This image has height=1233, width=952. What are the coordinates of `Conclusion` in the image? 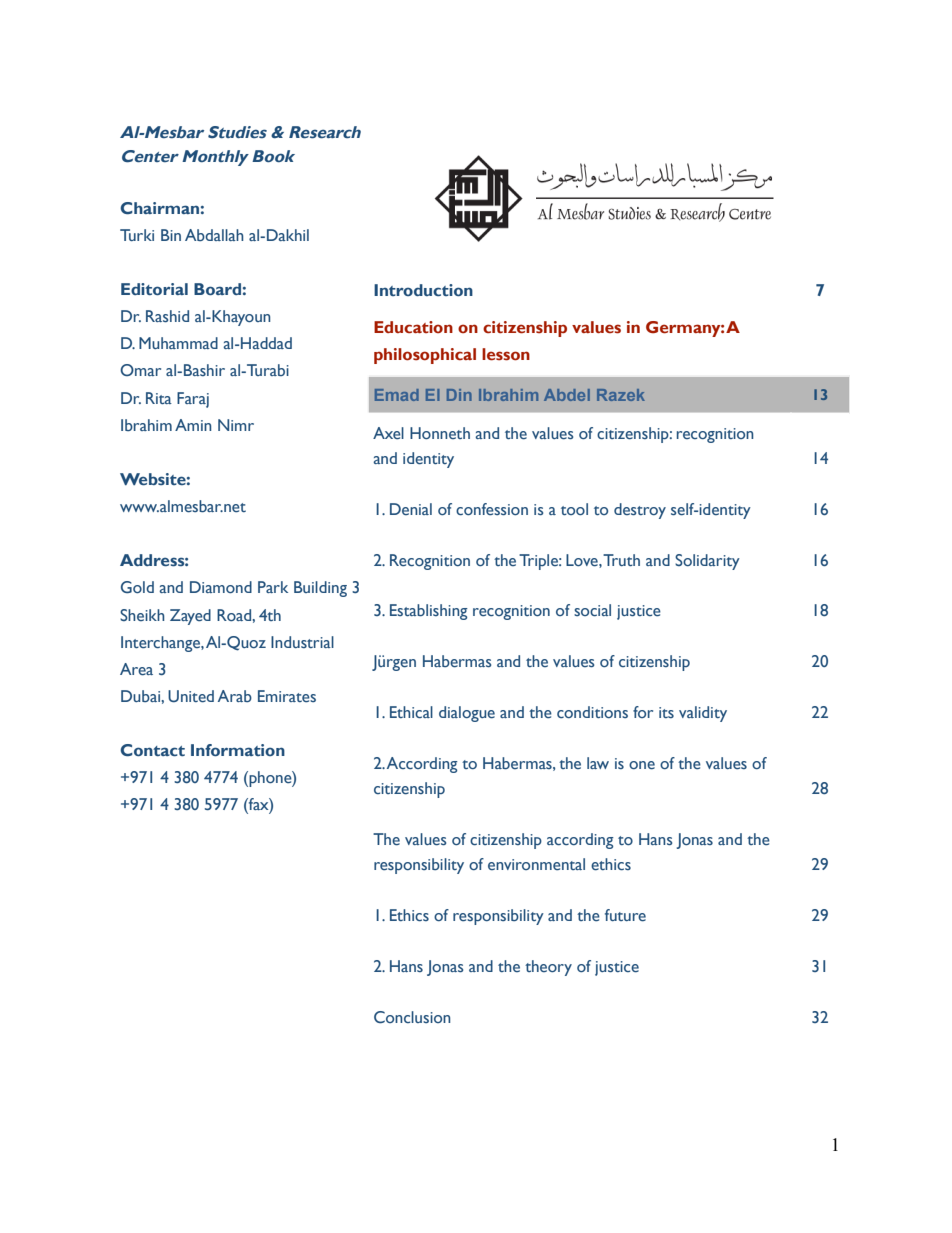 It's located at (412, 1017).
